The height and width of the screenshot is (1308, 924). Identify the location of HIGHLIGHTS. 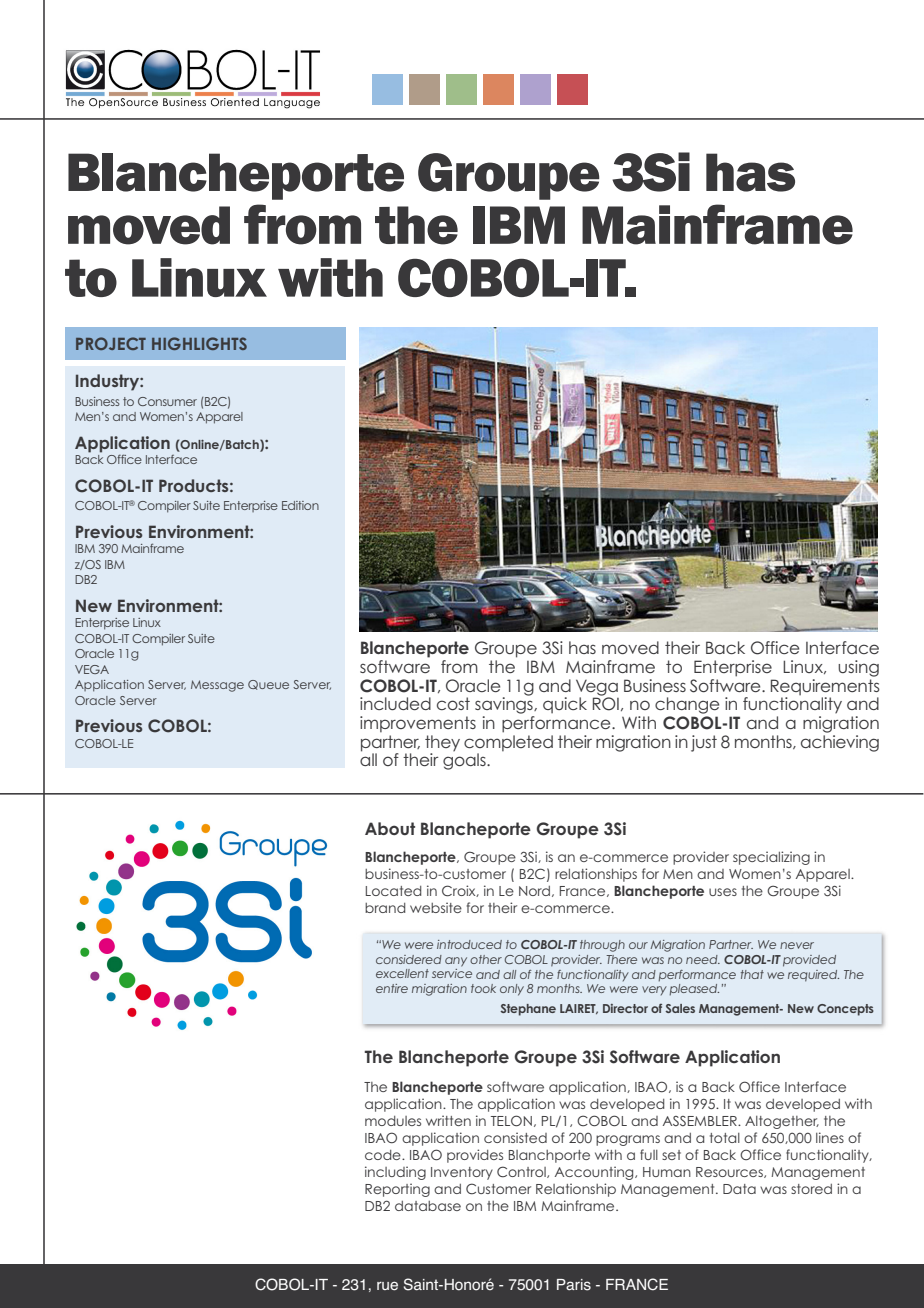
(199, 343).
